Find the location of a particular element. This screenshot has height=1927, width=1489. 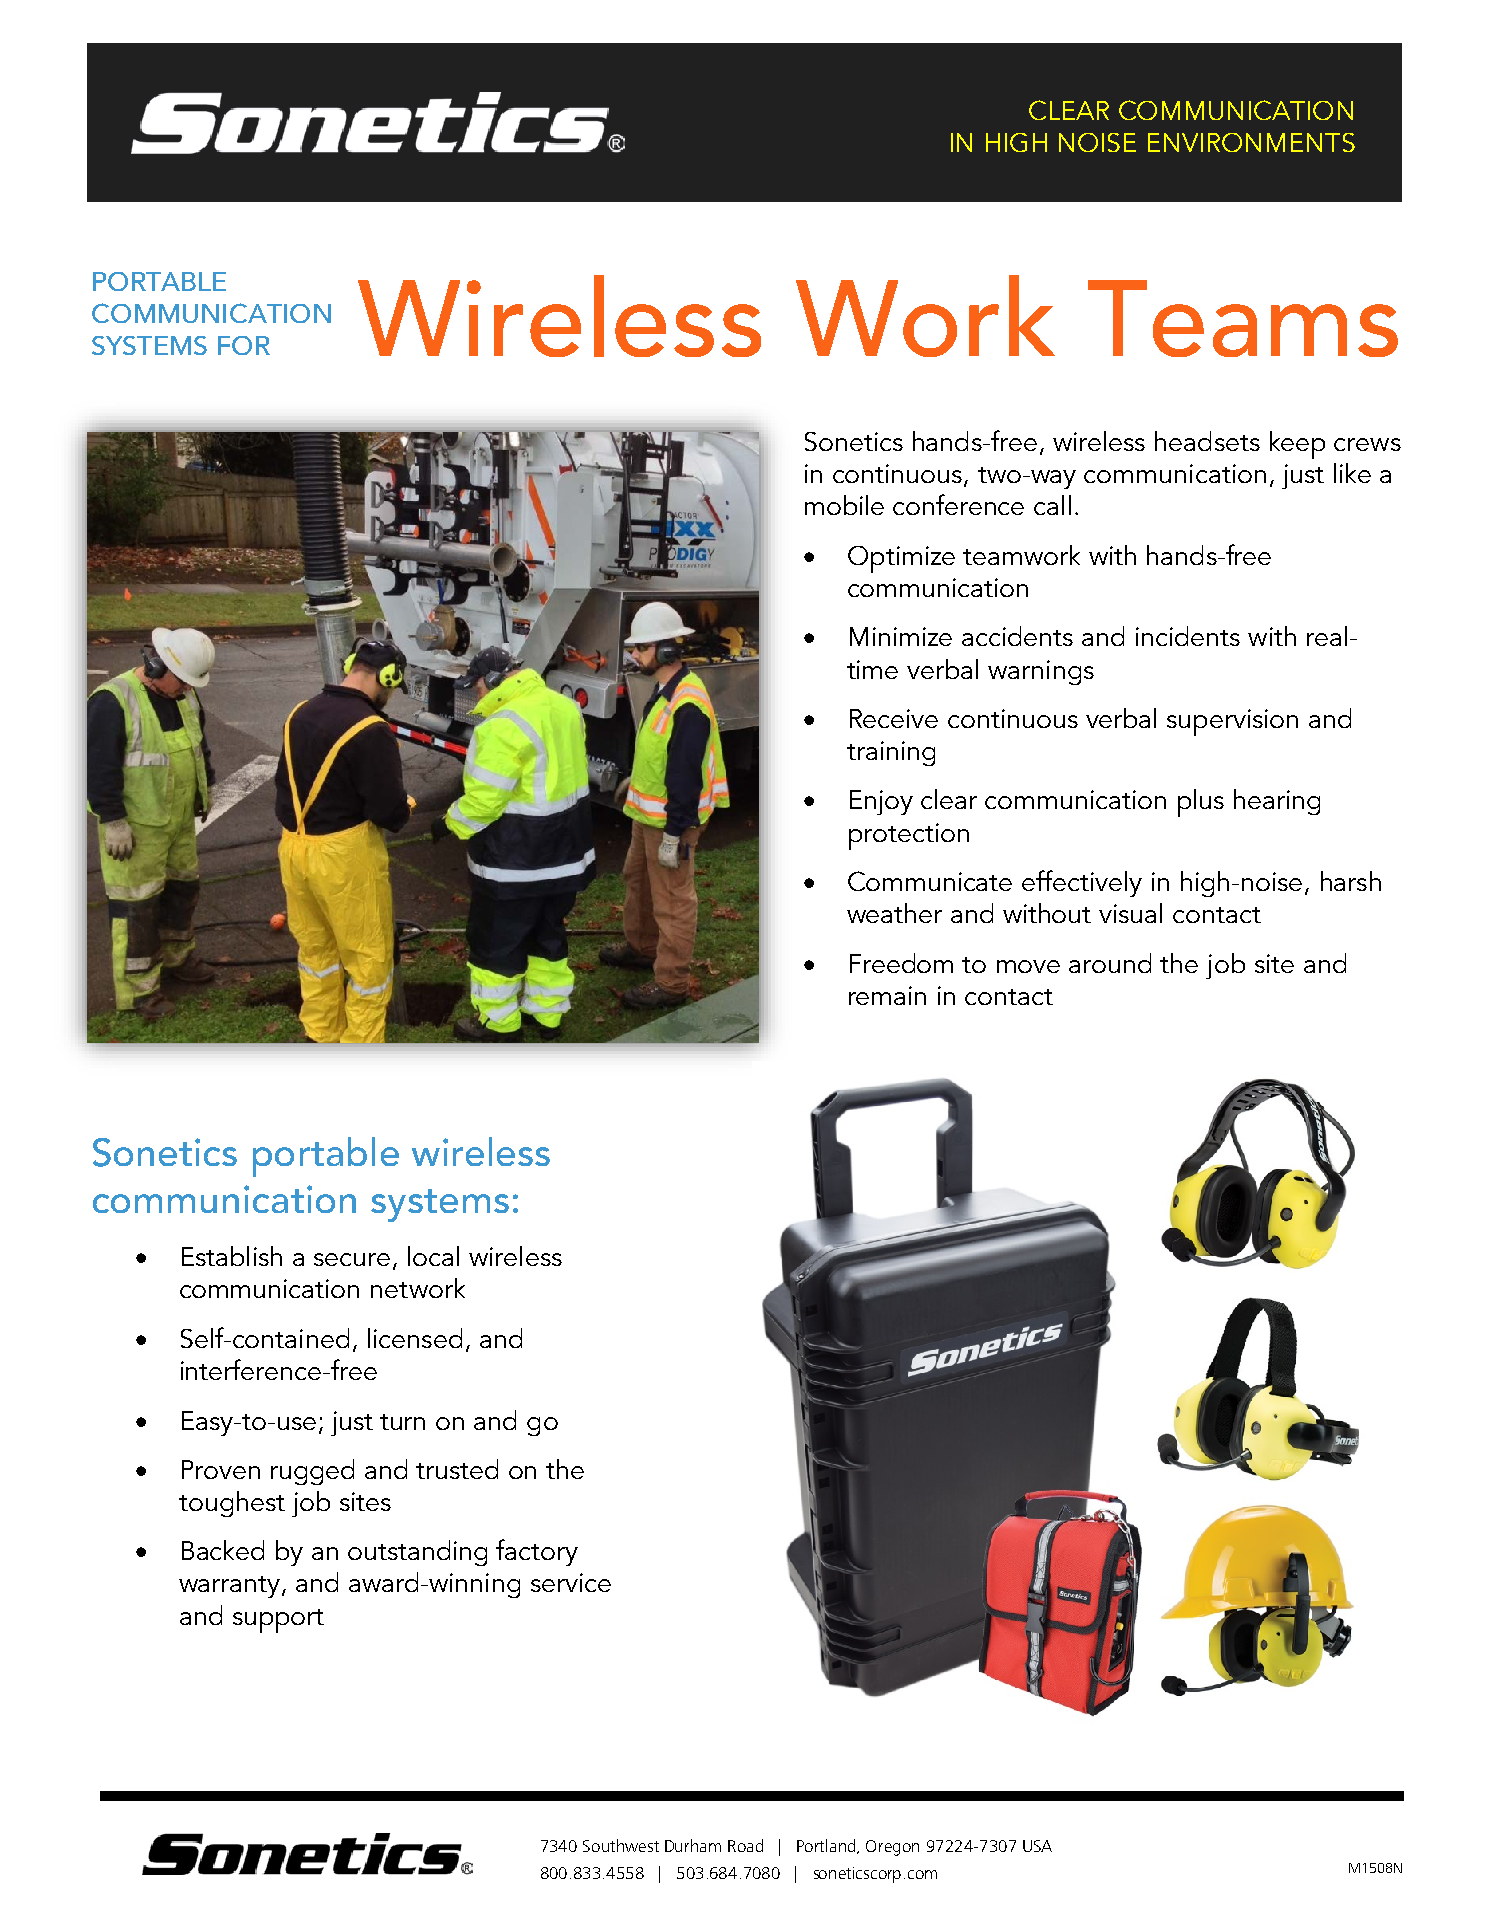

conference is located at coordinates (958, 504).
